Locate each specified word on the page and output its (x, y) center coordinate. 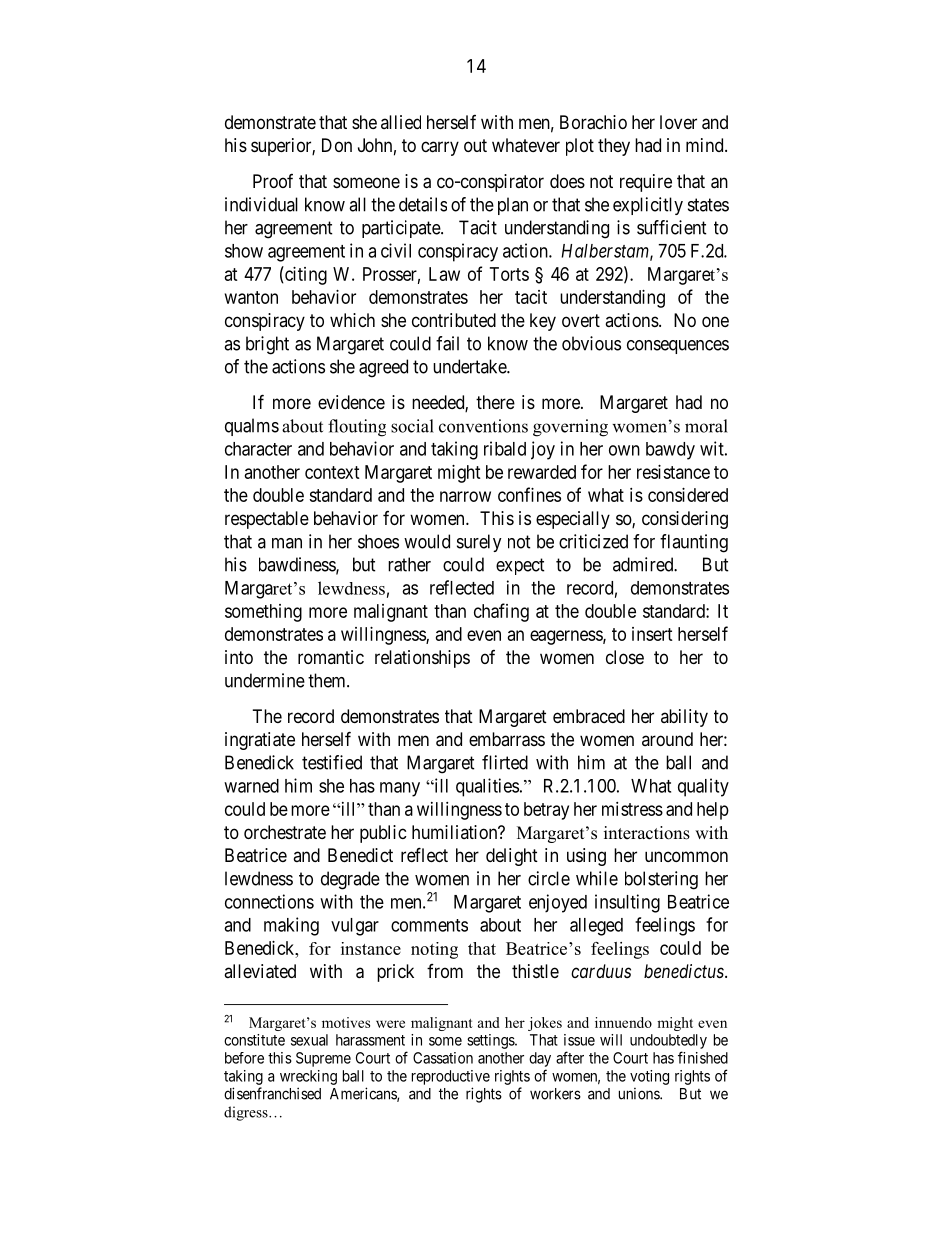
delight (512, 857)
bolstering (661, 880)
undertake (470, 366)
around (667, 739)
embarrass (507, 739)
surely (479, 543)
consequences (678, 347)
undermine (265, 680)
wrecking (308, 1077)
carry (440, 148)
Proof (273, 181)
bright (267, 345)
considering (685, 520)
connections (269, 901)
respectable (267, 520)
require (646, 183)
